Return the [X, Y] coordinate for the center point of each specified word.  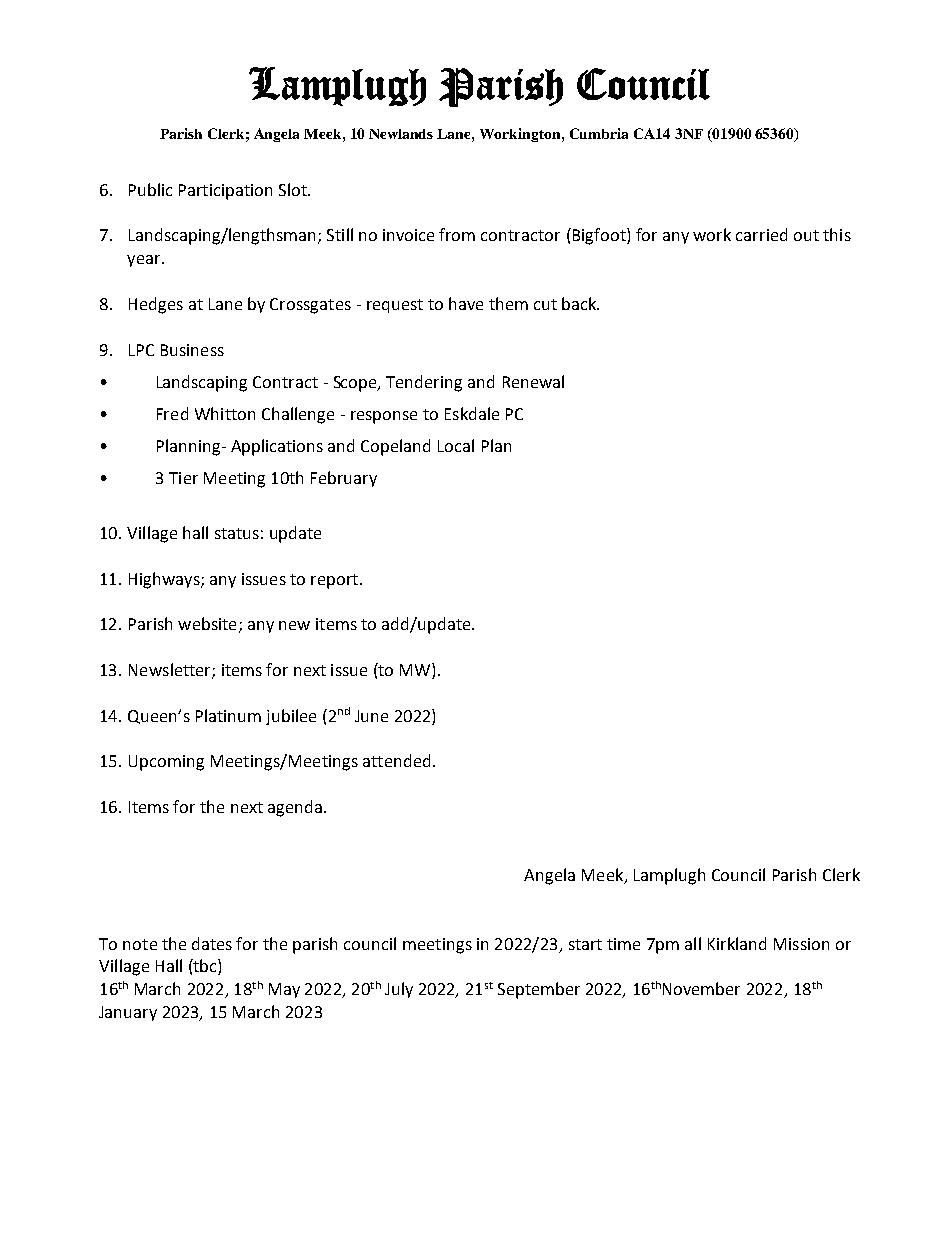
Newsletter [171, 670]
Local [456, 445]
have [466, 303]
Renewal [533, 381]
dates [212, 943]
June [371, 716]
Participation [225, 192]
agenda [295, 808]
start [585, 944]
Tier [183, 478]
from [457, 234]
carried [761, 234]
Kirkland [737, 943]
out [806, 235]
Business [192, 350]
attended [396, 760]
